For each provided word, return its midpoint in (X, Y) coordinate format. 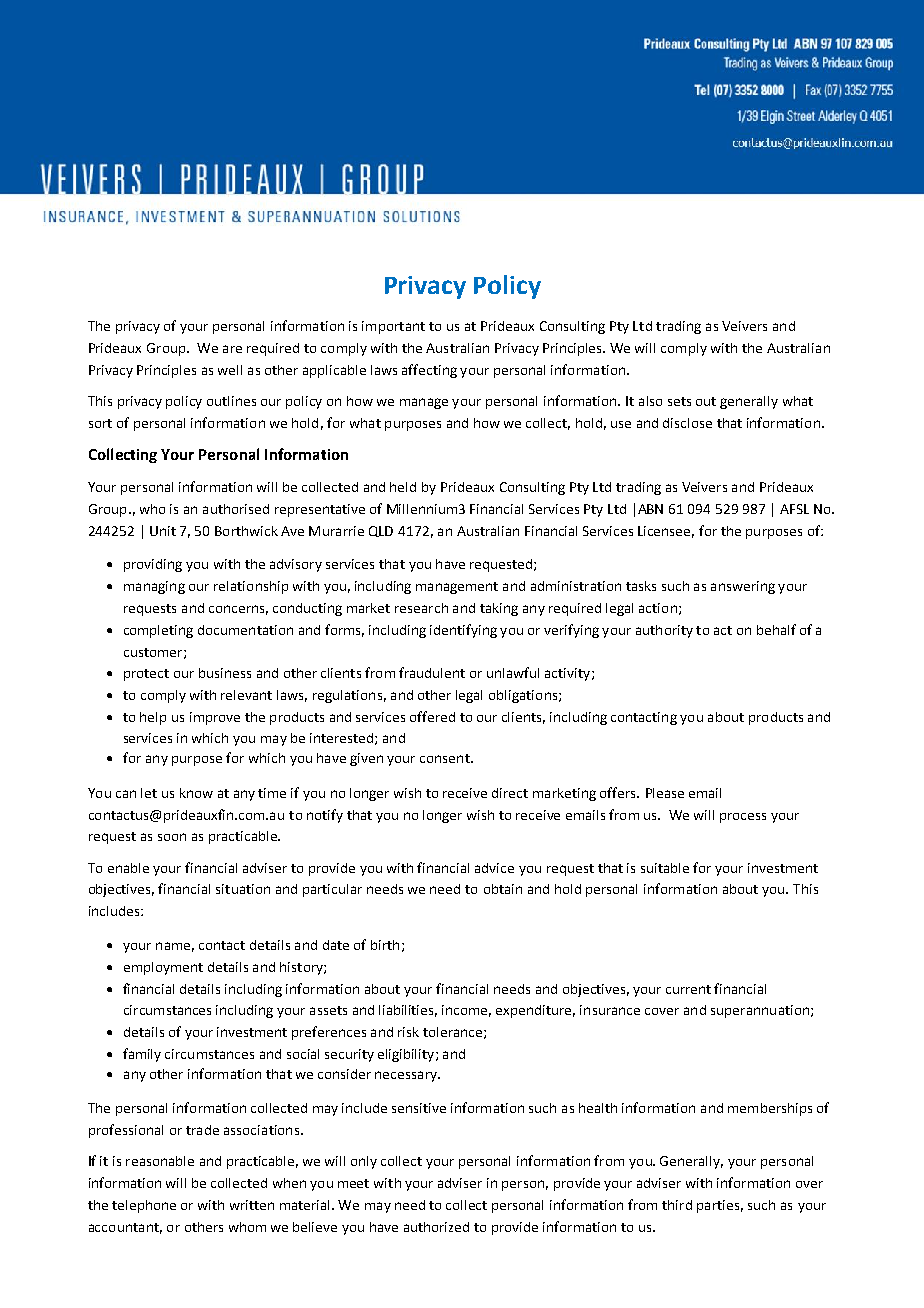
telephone (144, 1206)
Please (665, 793)
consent (446, 758)
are (232, 349)
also (650, 401)
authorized (436, 1227)
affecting (429, 371)
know (196, 793)
